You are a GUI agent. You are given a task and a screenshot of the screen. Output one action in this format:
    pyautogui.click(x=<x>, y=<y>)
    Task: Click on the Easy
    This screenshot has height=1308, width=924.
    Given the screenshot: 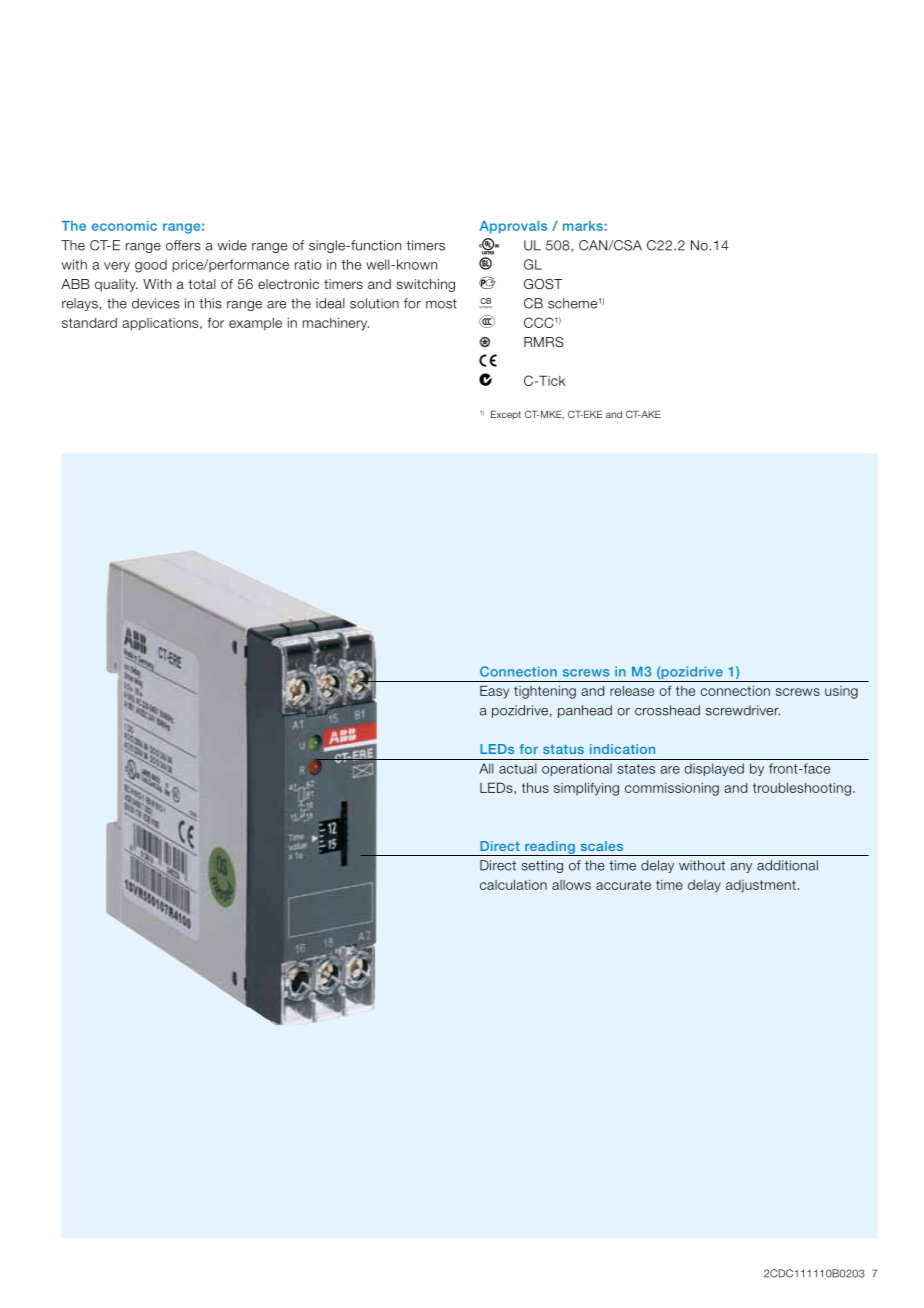 What is the action you would take?
    pyautogui.click(x=494, y=692)
